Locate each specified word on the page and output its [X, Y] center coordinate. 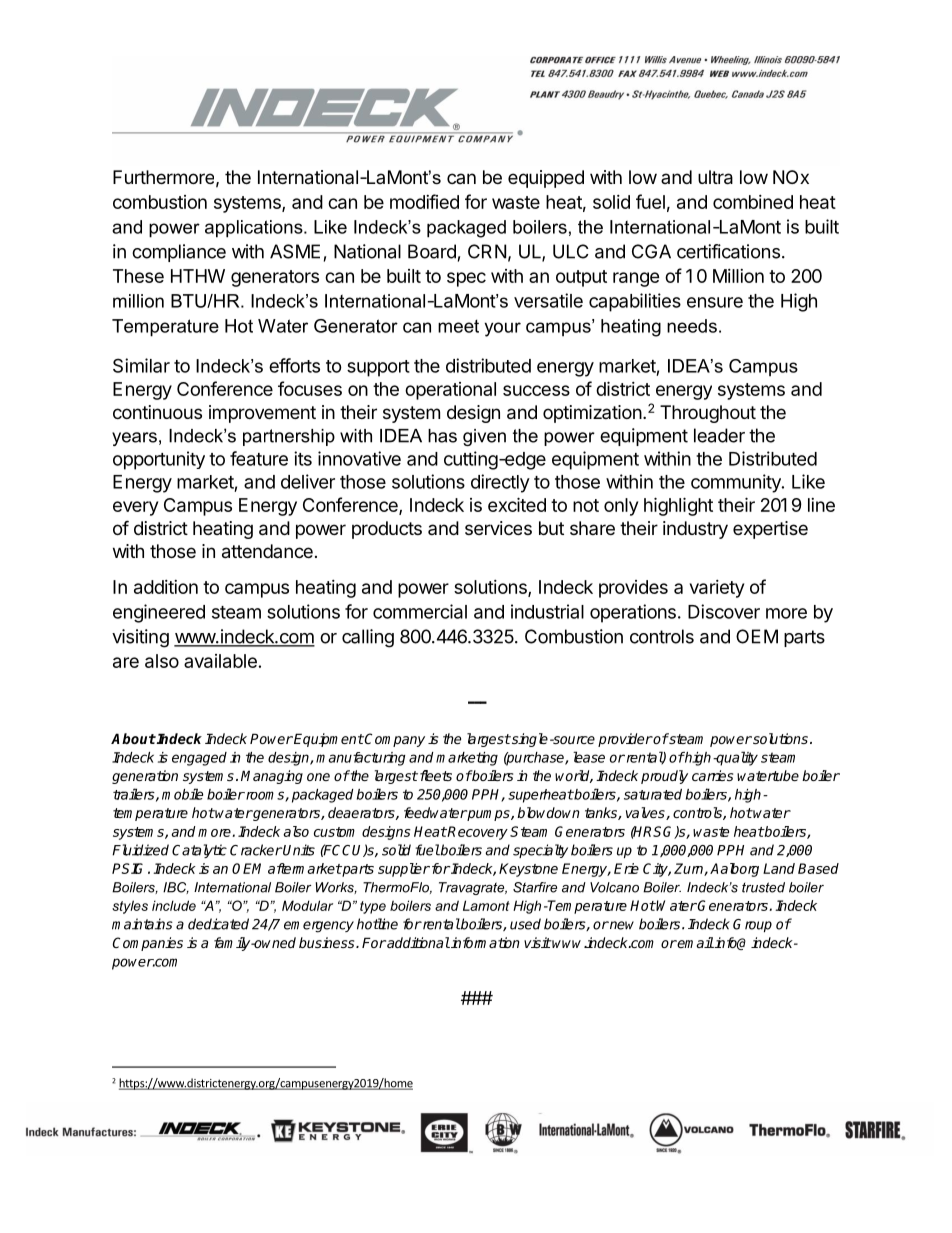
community [737, 483]
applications [255, 229]
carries [712, 775]
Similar [141, 365]
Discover [724, 611]
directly [500, 483]
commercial [420, 611]
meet [458, 326]
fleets [434, 775]
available [220, 661]
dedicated [218, 924]
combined [753, 202]
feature [259, 458]
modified [424, 201]
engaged [199, 759]
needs [692, 326]
